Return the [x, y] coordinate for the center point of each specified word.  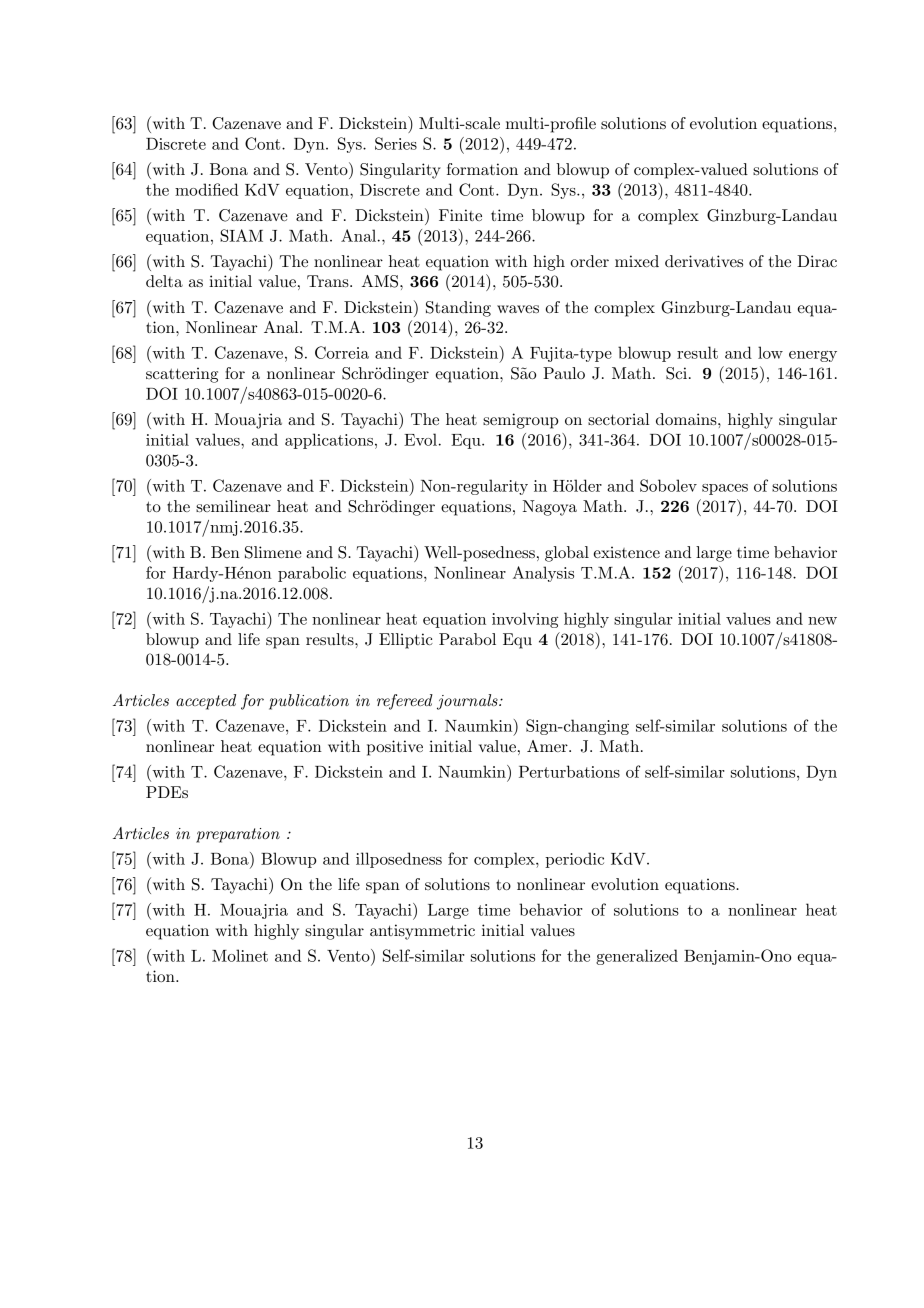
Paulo [564, 373]
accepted [206, 702]
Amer [548, 746]
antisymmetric [422, 932]
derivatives [704, 261]
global [567, 554]
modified [206, 189]
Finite [460, 215]
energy [813, 356]
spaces [725, 489]
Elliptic [406, 641]
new [822, 621]
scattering [182, 375]
